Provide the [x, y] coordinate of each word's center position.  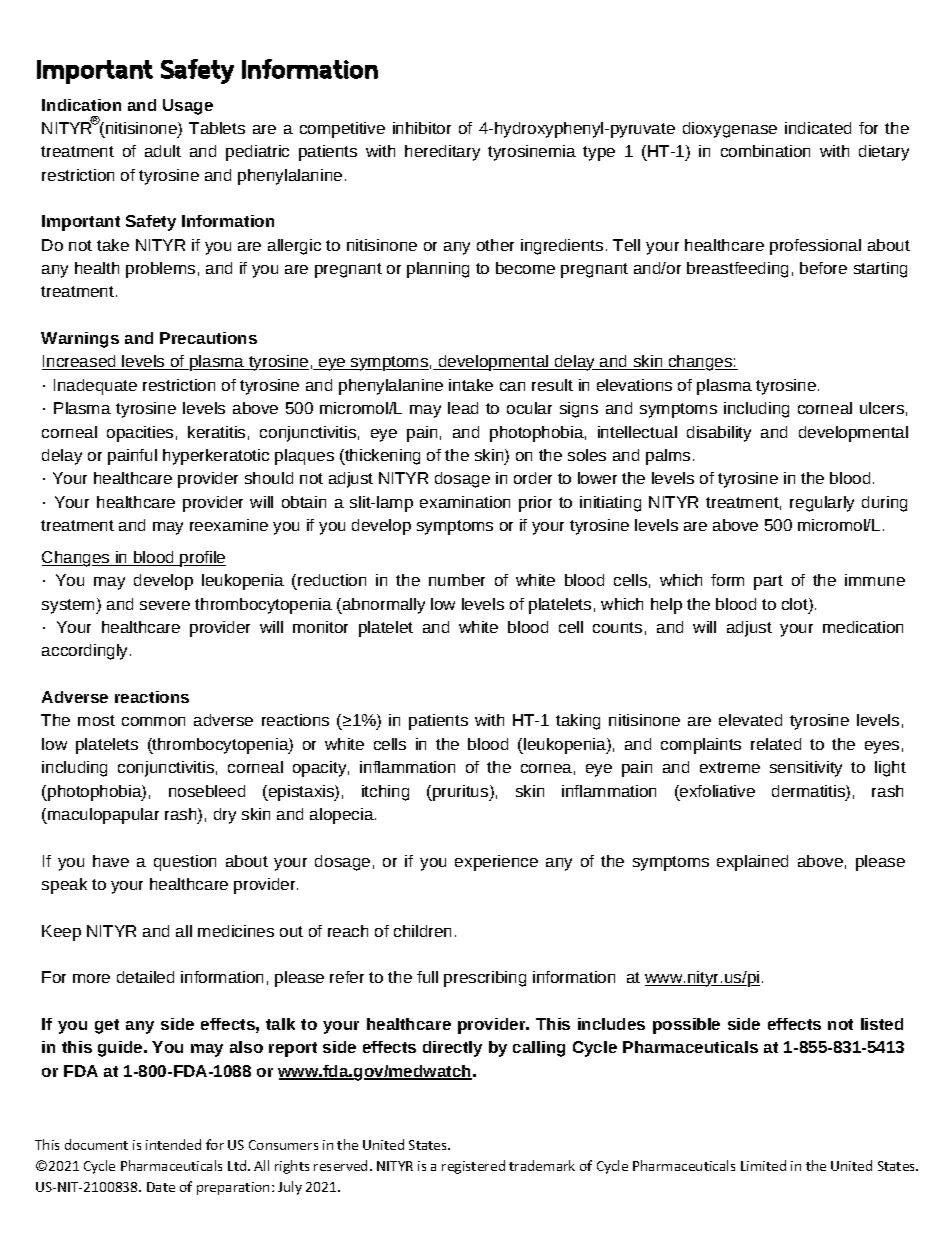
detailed [145, 977]
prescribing [485, 979]
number [457, 580]
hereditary [442, 153]
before [823, 268]
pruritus [461, 793]
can [512, 386]
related [776, 744]
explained [752, 863]
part [768, 582]
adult [163, 151]
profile [202, 559]
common [153, 721]
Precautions [208, 338]
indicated [818, 128]
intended [173, 1144]
